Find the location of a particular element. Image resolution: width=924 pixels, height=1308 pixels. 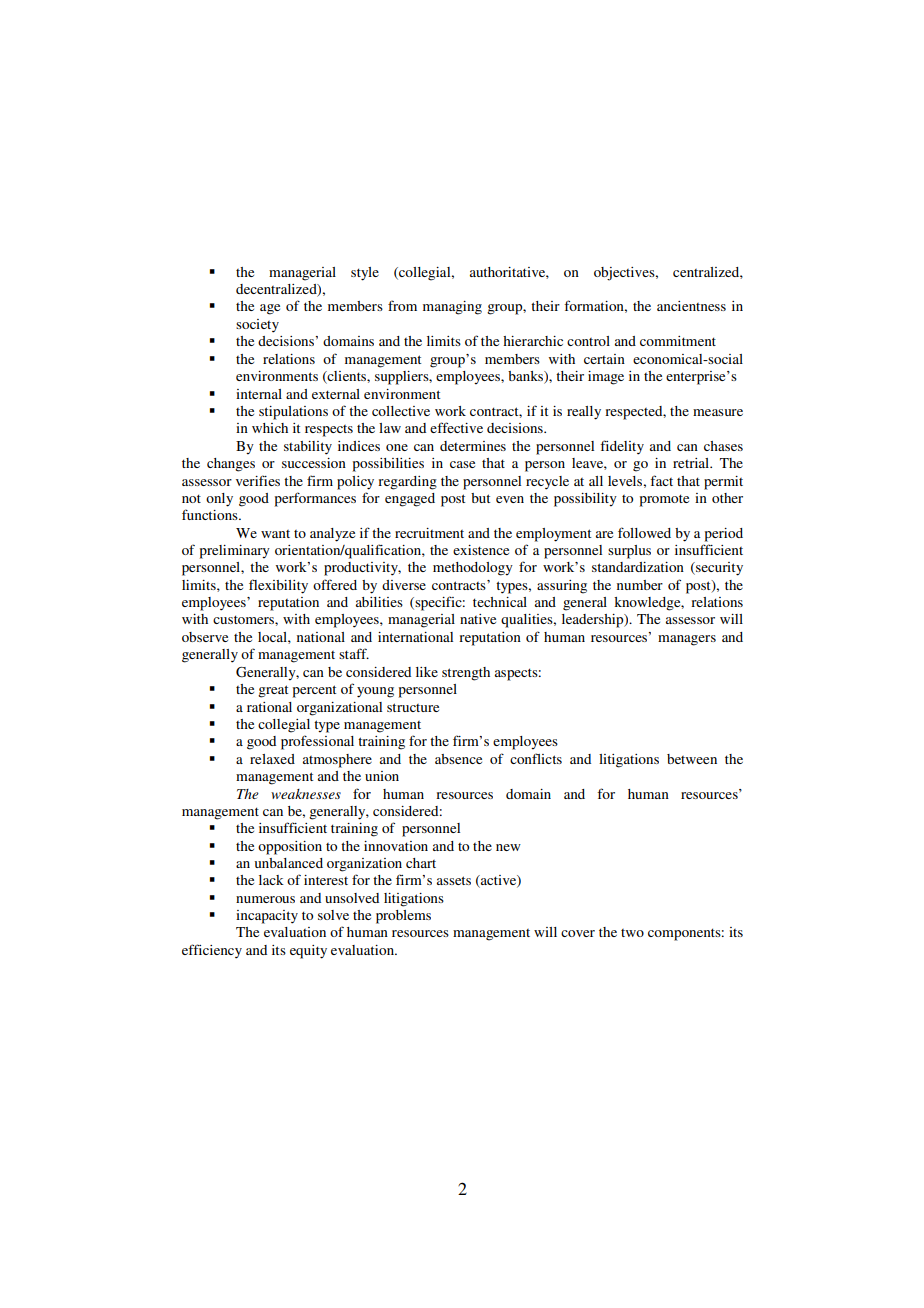

commitment is located at coordinates (678, 341).
